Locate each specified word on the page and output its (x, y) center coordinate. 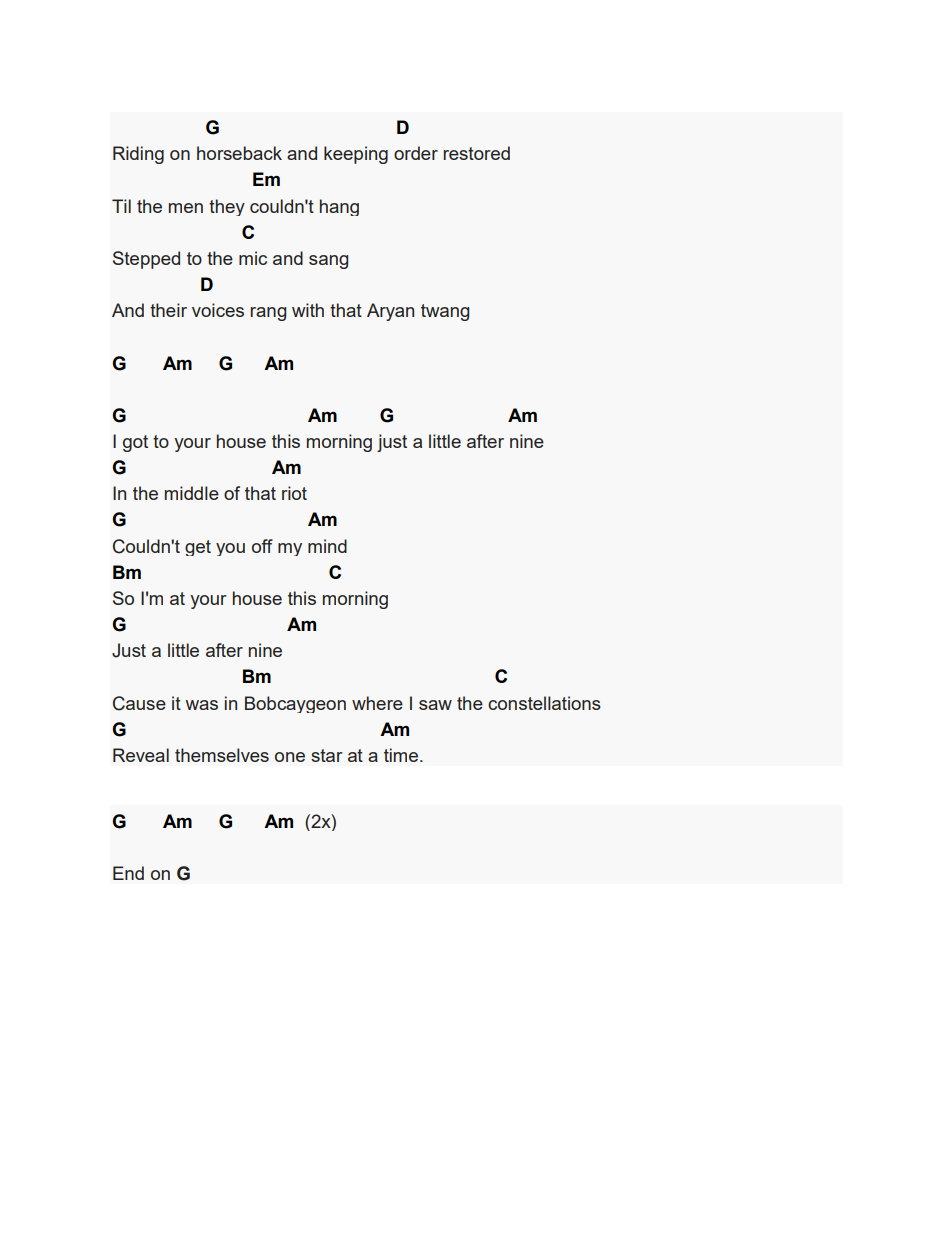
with (308, 310)
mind (327, 546)
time (402, 755)
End (128, 873)
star (327, 755)
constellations (544, 703)
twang (445, 312)
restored (476, 153)
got (135, 443)
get (198, 548)
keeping (356, 155)
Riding (138, 155)
